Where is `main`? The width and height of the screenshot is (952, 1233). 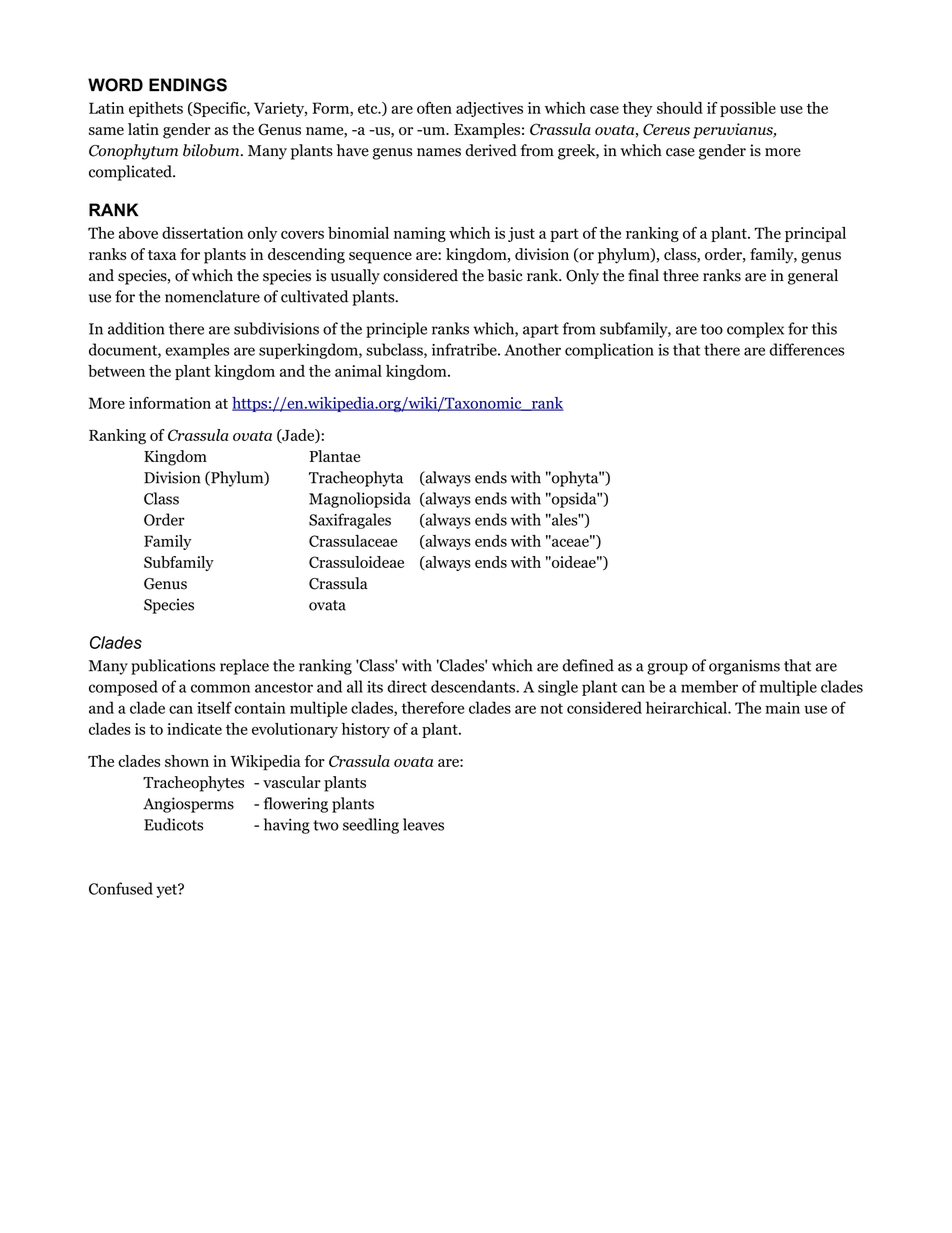 main is located at coordinates (782, 708).
